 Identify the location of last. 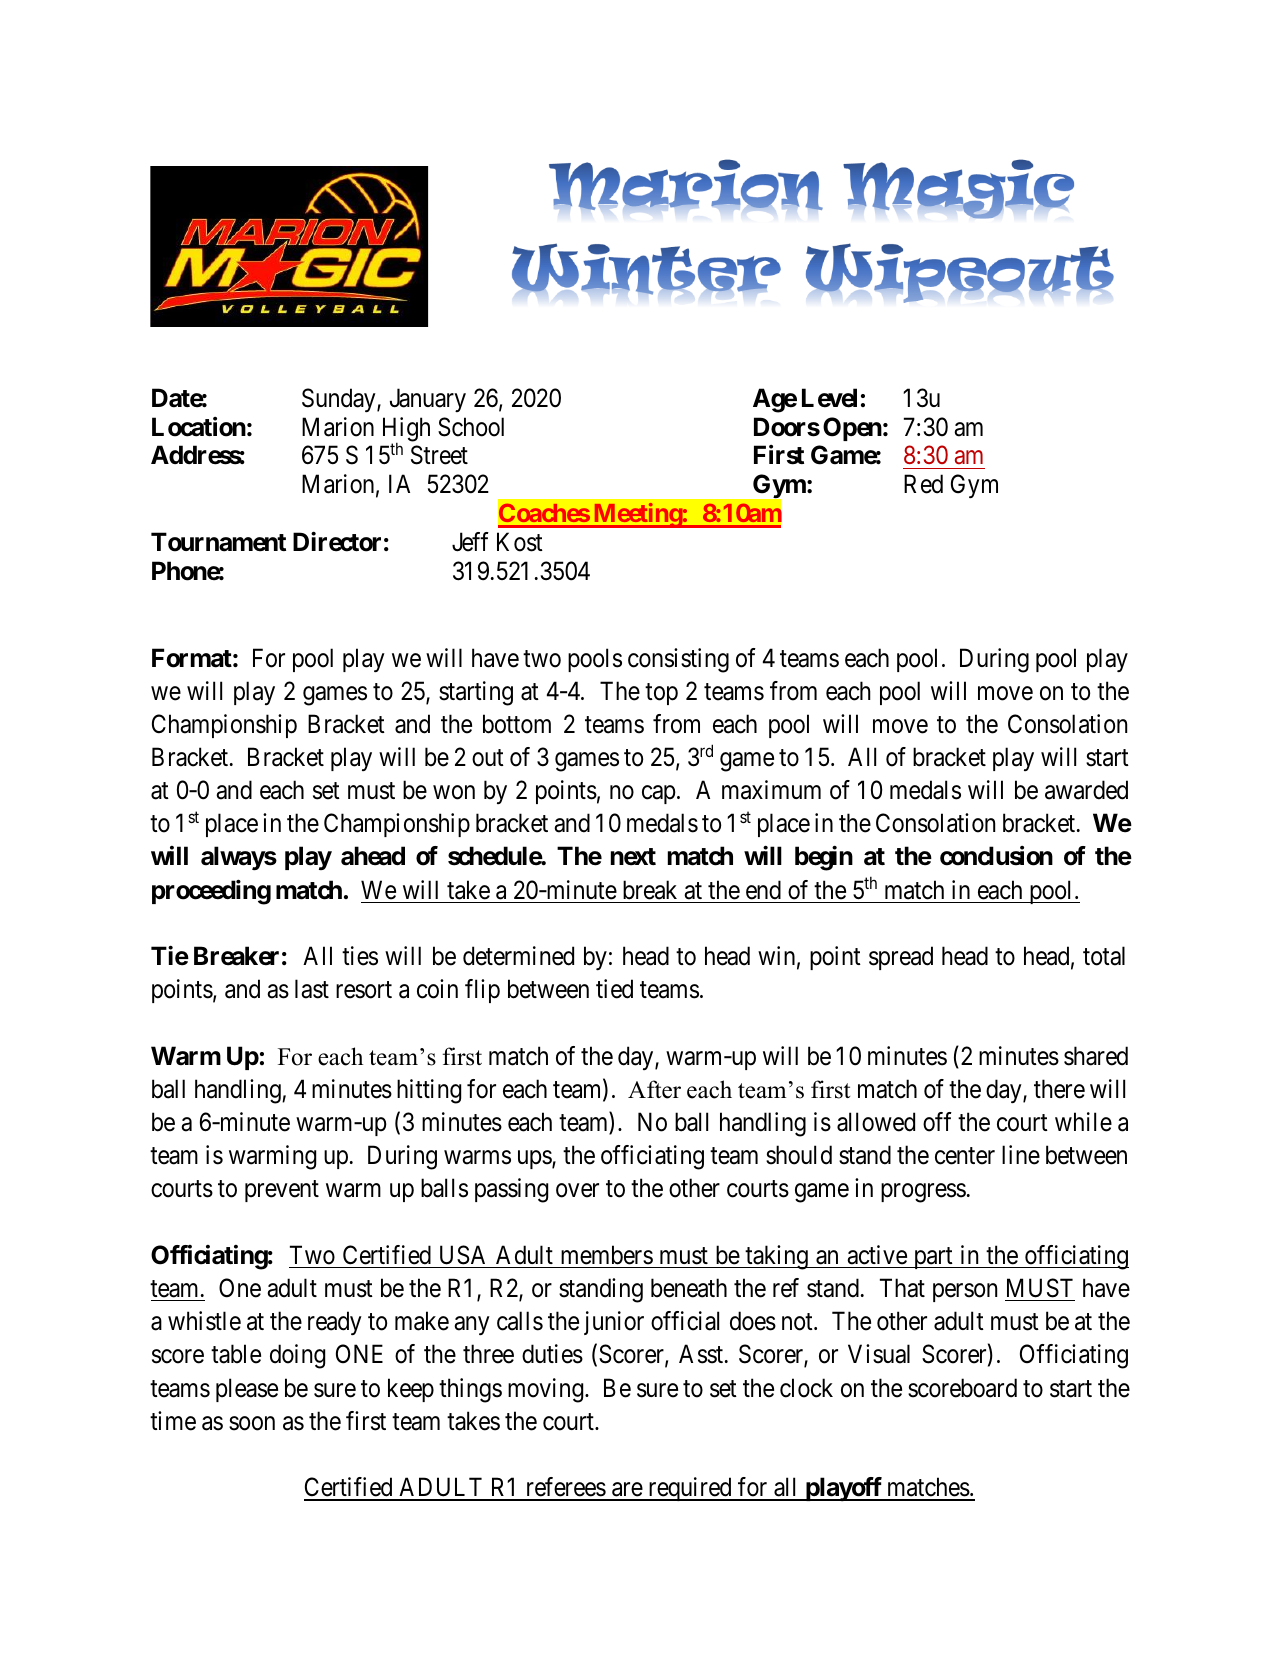
(312, 989).
